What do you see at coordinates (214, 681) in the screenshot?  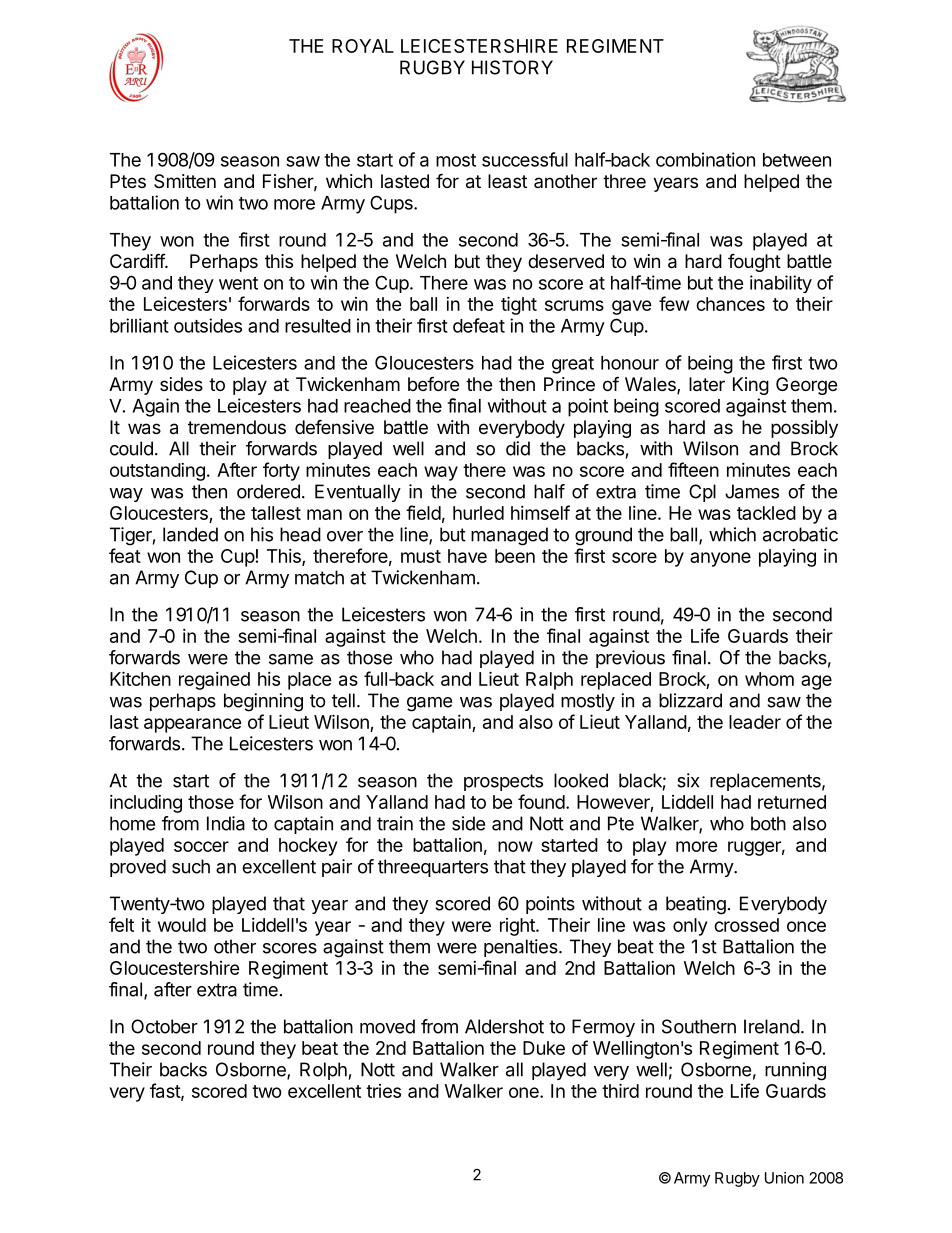 I see `regained` at bounding box center [214, 681].
